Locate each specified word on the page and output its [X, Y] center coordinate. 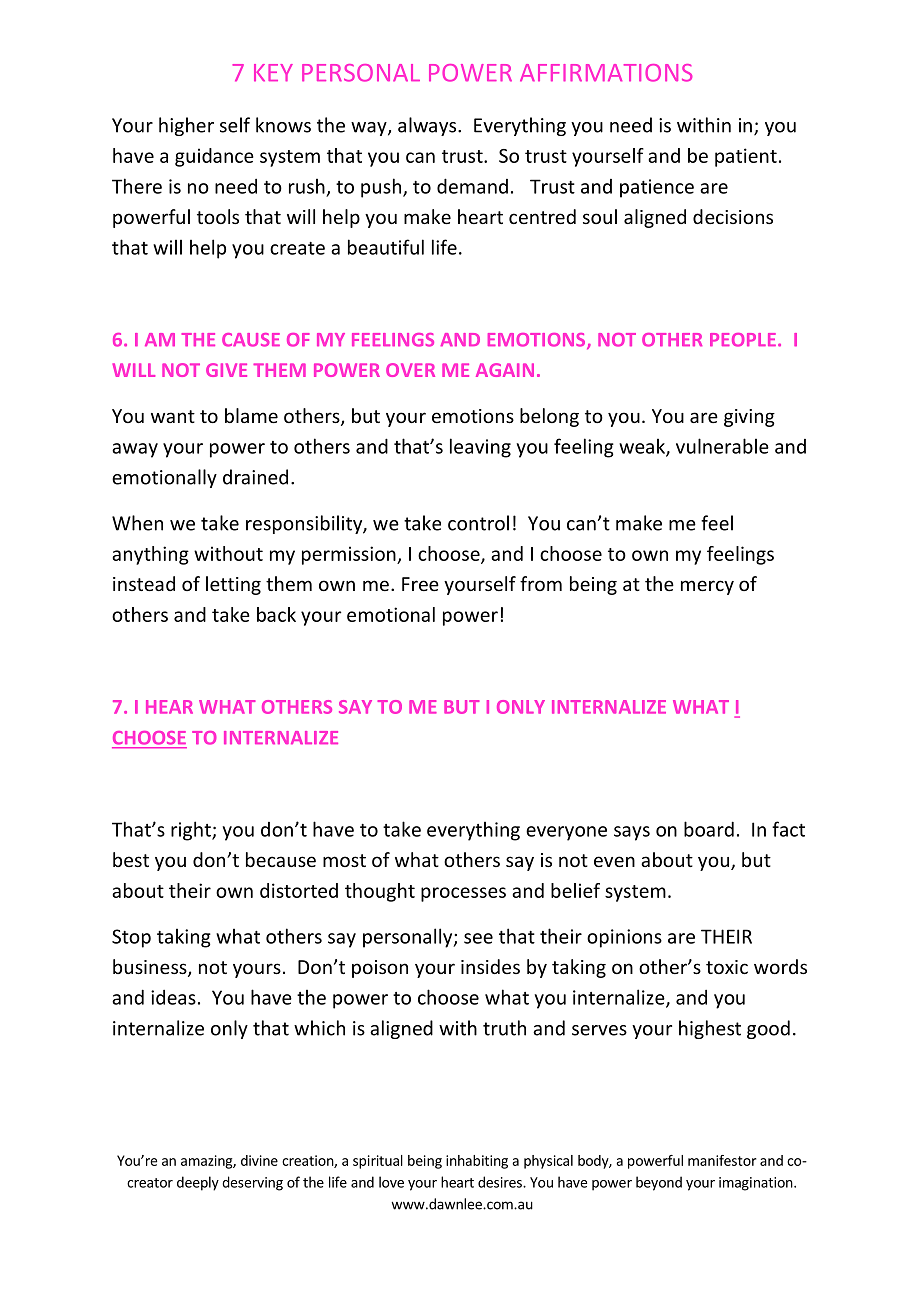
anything [150, 555]
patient [746, 157]
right [192, 831]
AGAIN [505, 370]
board [709, 829]
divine [259, 1160]
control [478, 523]
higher [186, 126]
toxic [727, 967]
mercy [707, 587]
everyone [566, 833]
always [428, 126]
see [478, 938]
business [151, 968]
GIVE [226, 370]
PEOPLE [743, 340]
